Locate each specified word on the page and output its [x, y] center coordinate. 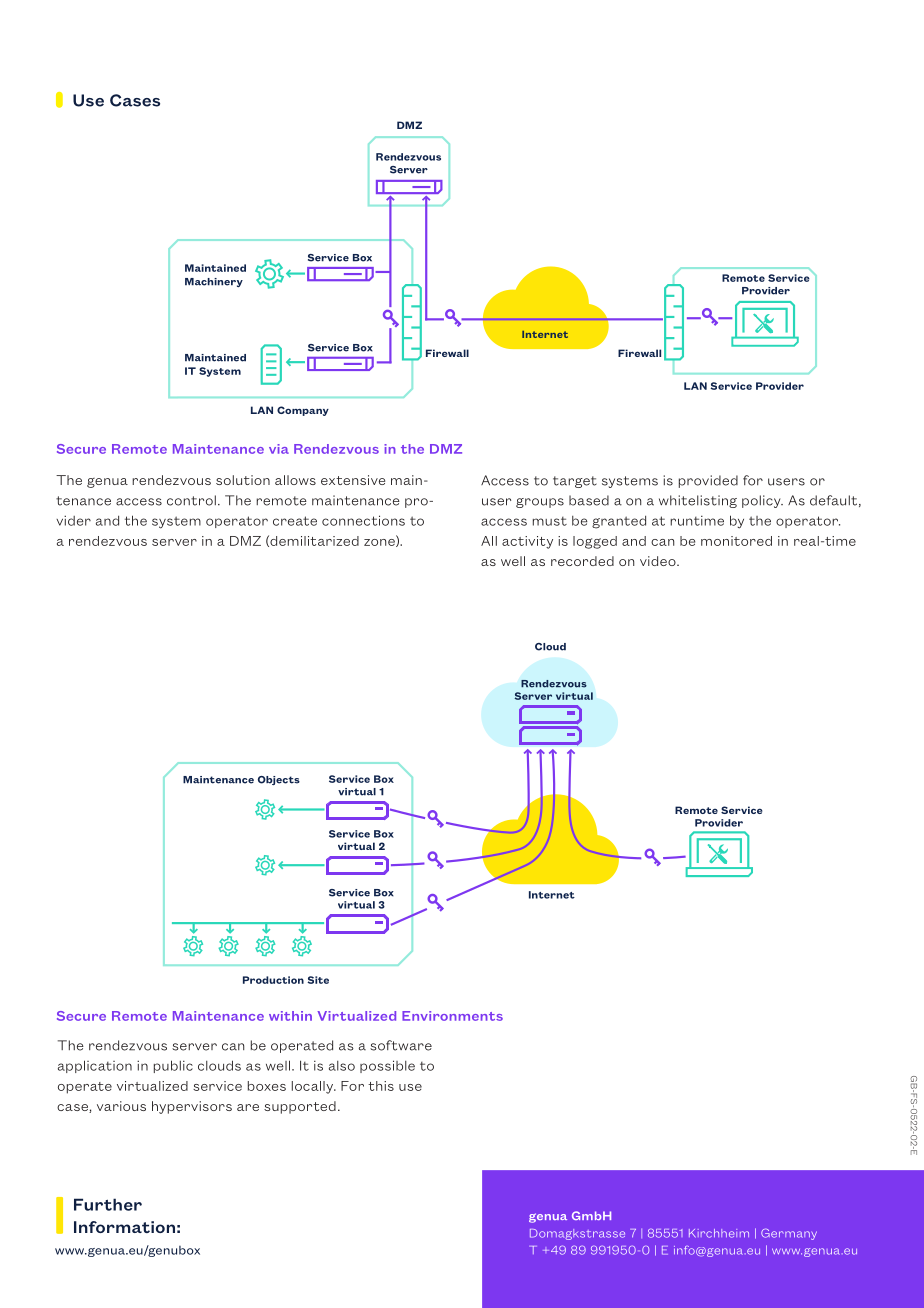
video [659, 561]
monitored [736, 541]
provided [708, 481]
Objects [279, 780]
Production [273, 980]
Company [303, 411]
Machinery [214, 282]
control [191, 500]
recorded [582, 561]
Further [108, 1204]
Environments [452, 1016]
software [401, 1045]
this [381, 1086]
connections [363, 520]
